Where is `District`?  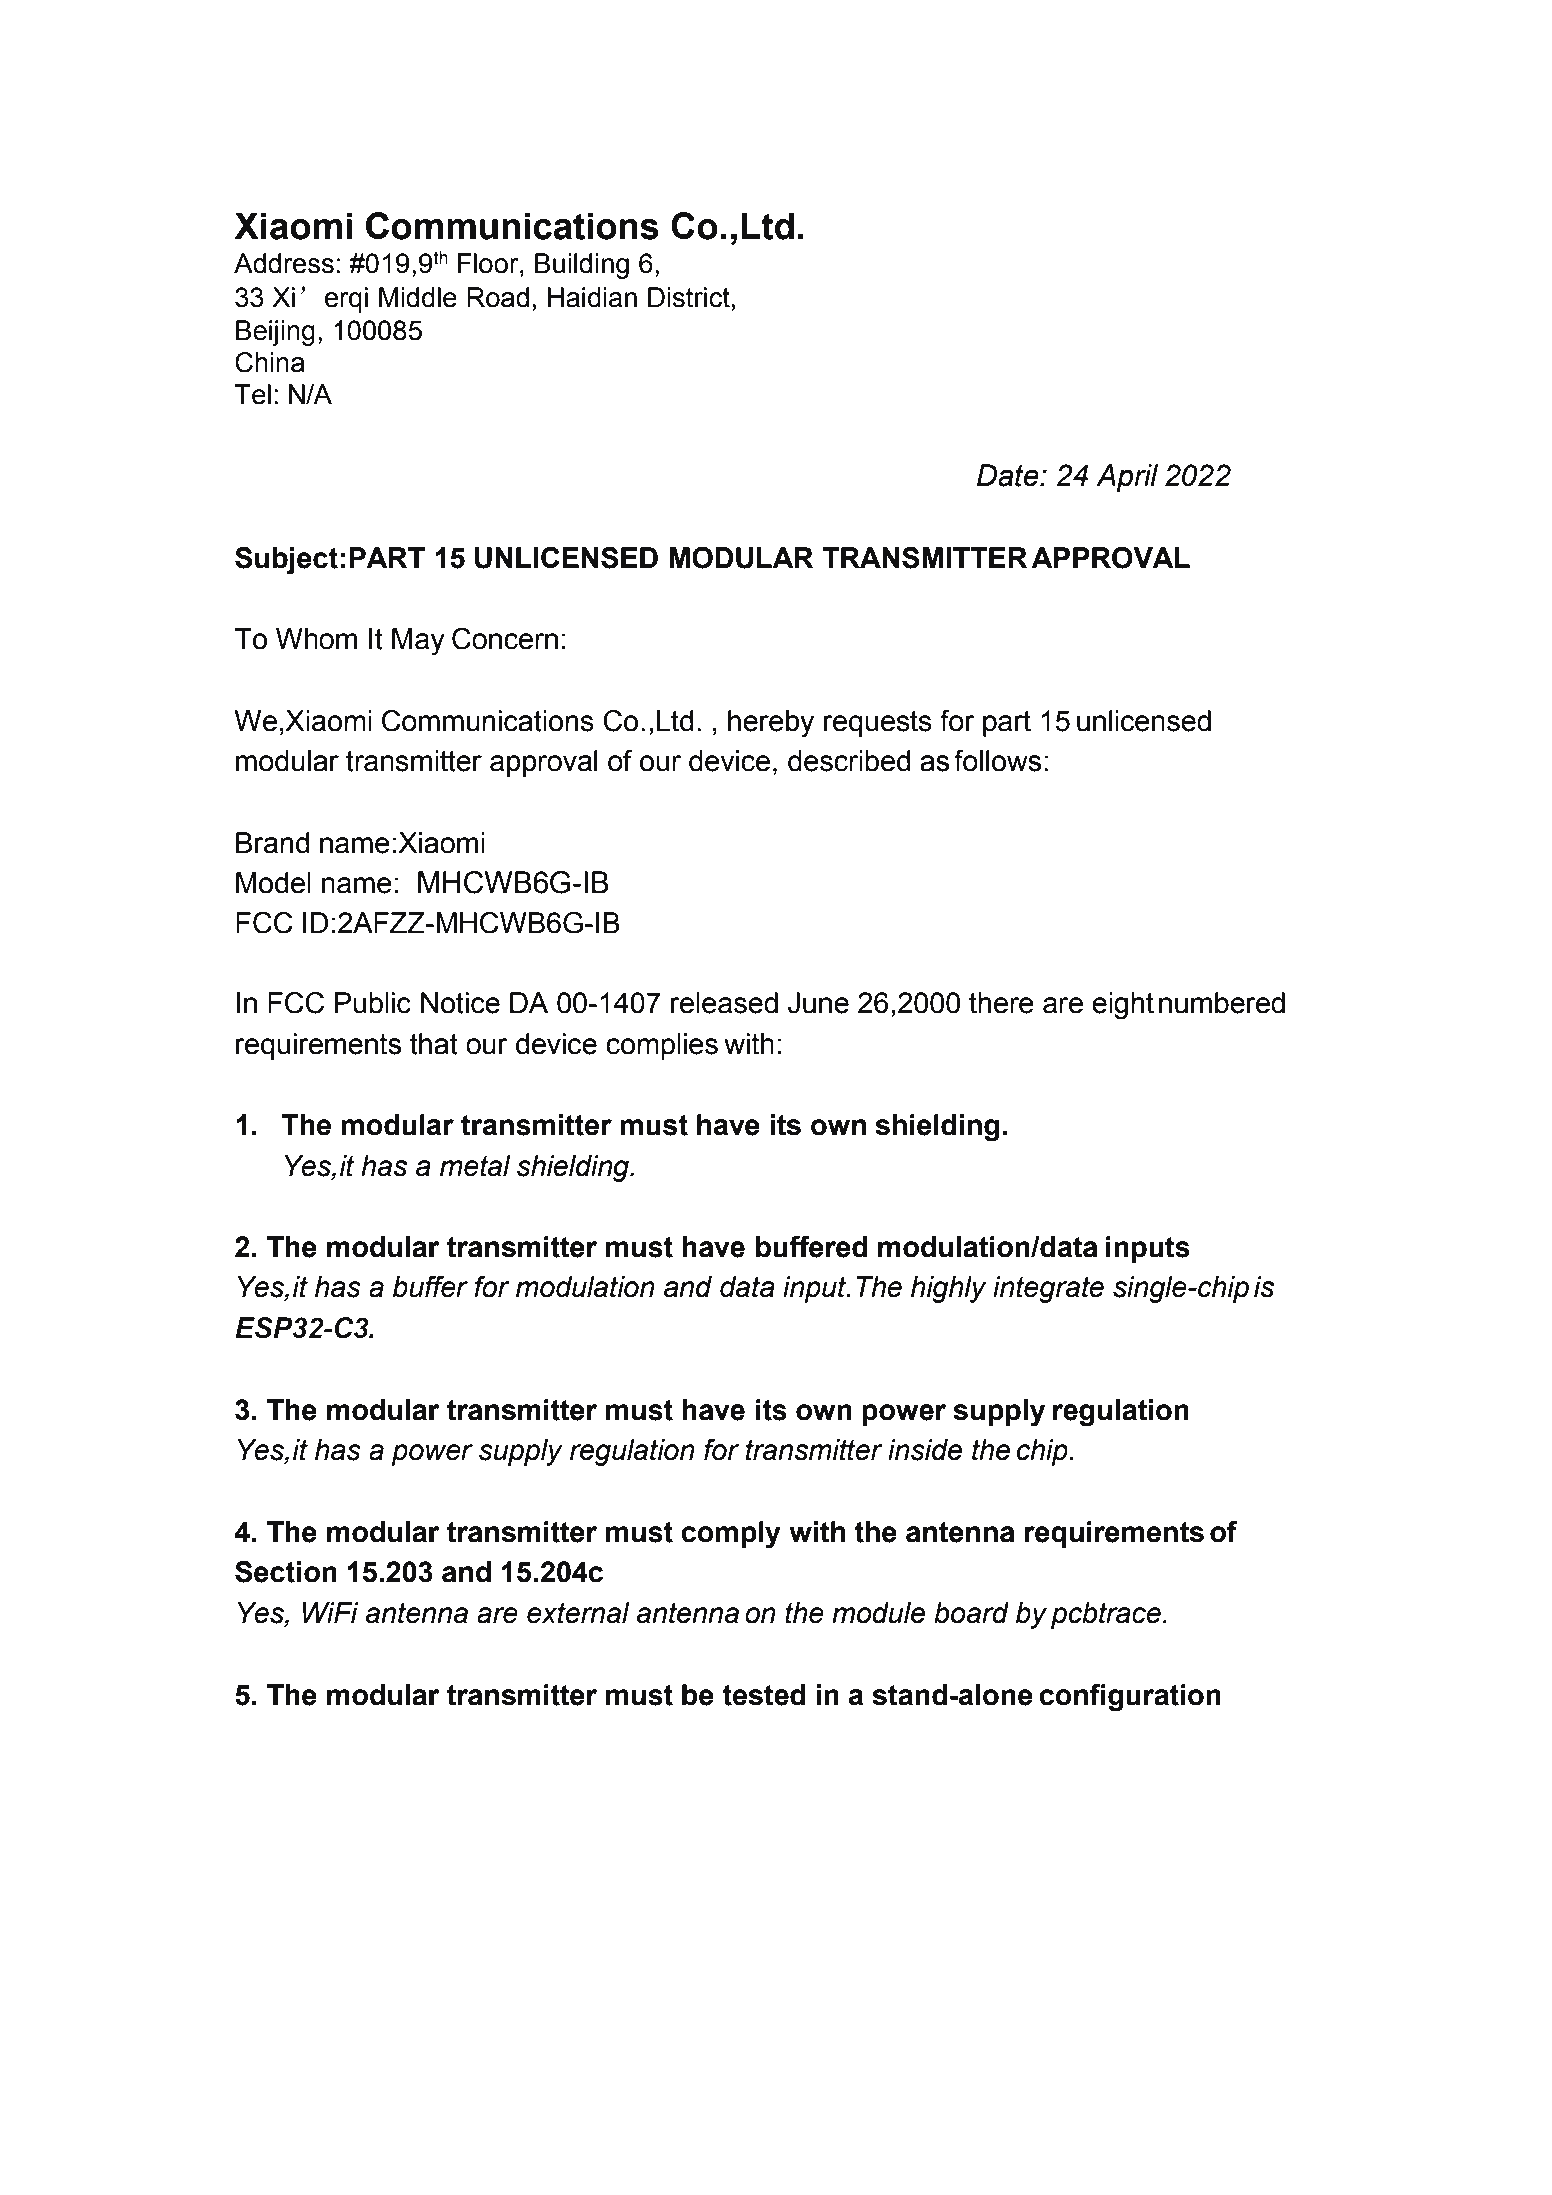
District is located at coordinates (689, 297).
